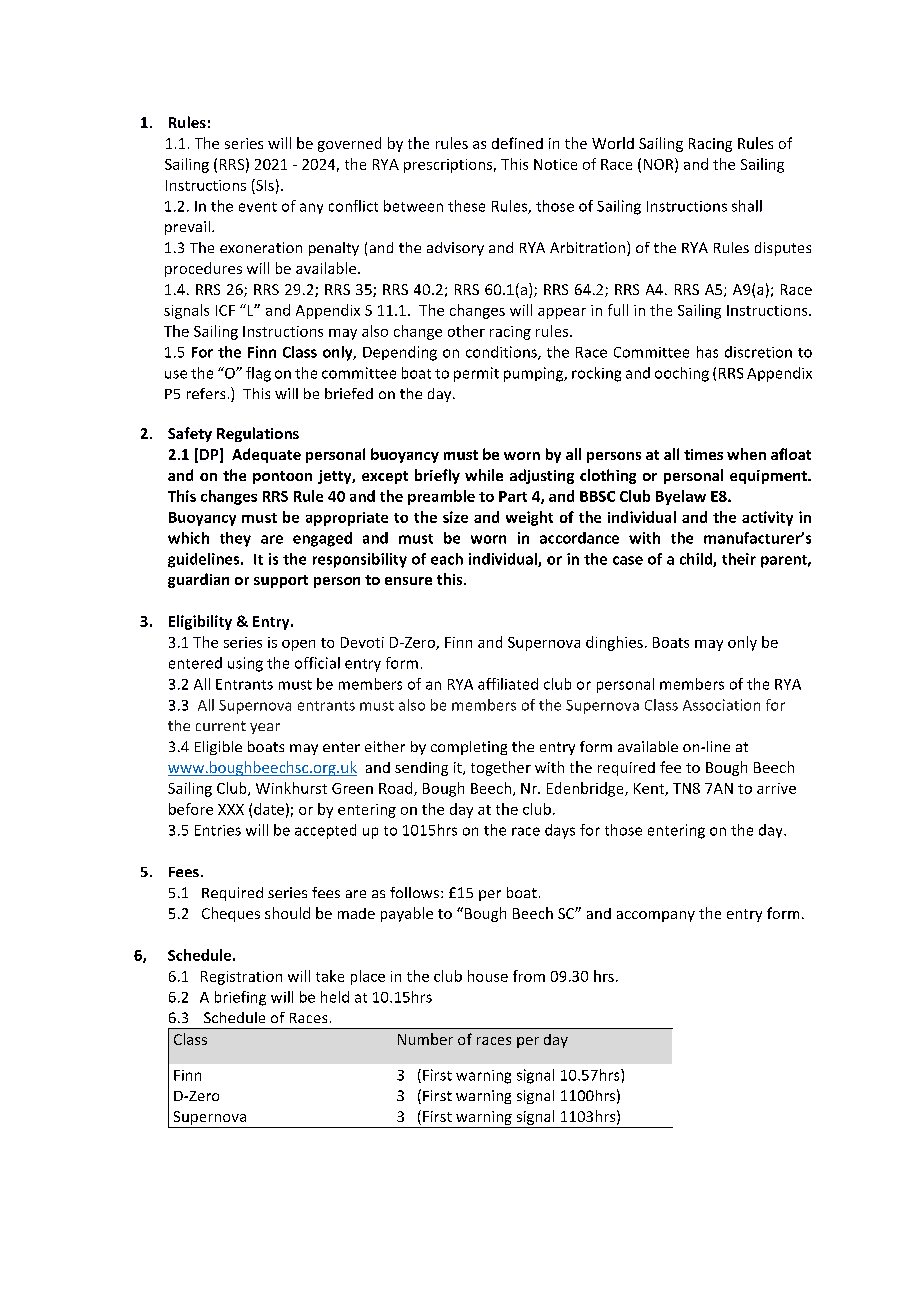 The width and height of the screenshot is (924, 1308). Describe the element at coordinates (469, 748) in the screenshot. I see `completing` at that location.
